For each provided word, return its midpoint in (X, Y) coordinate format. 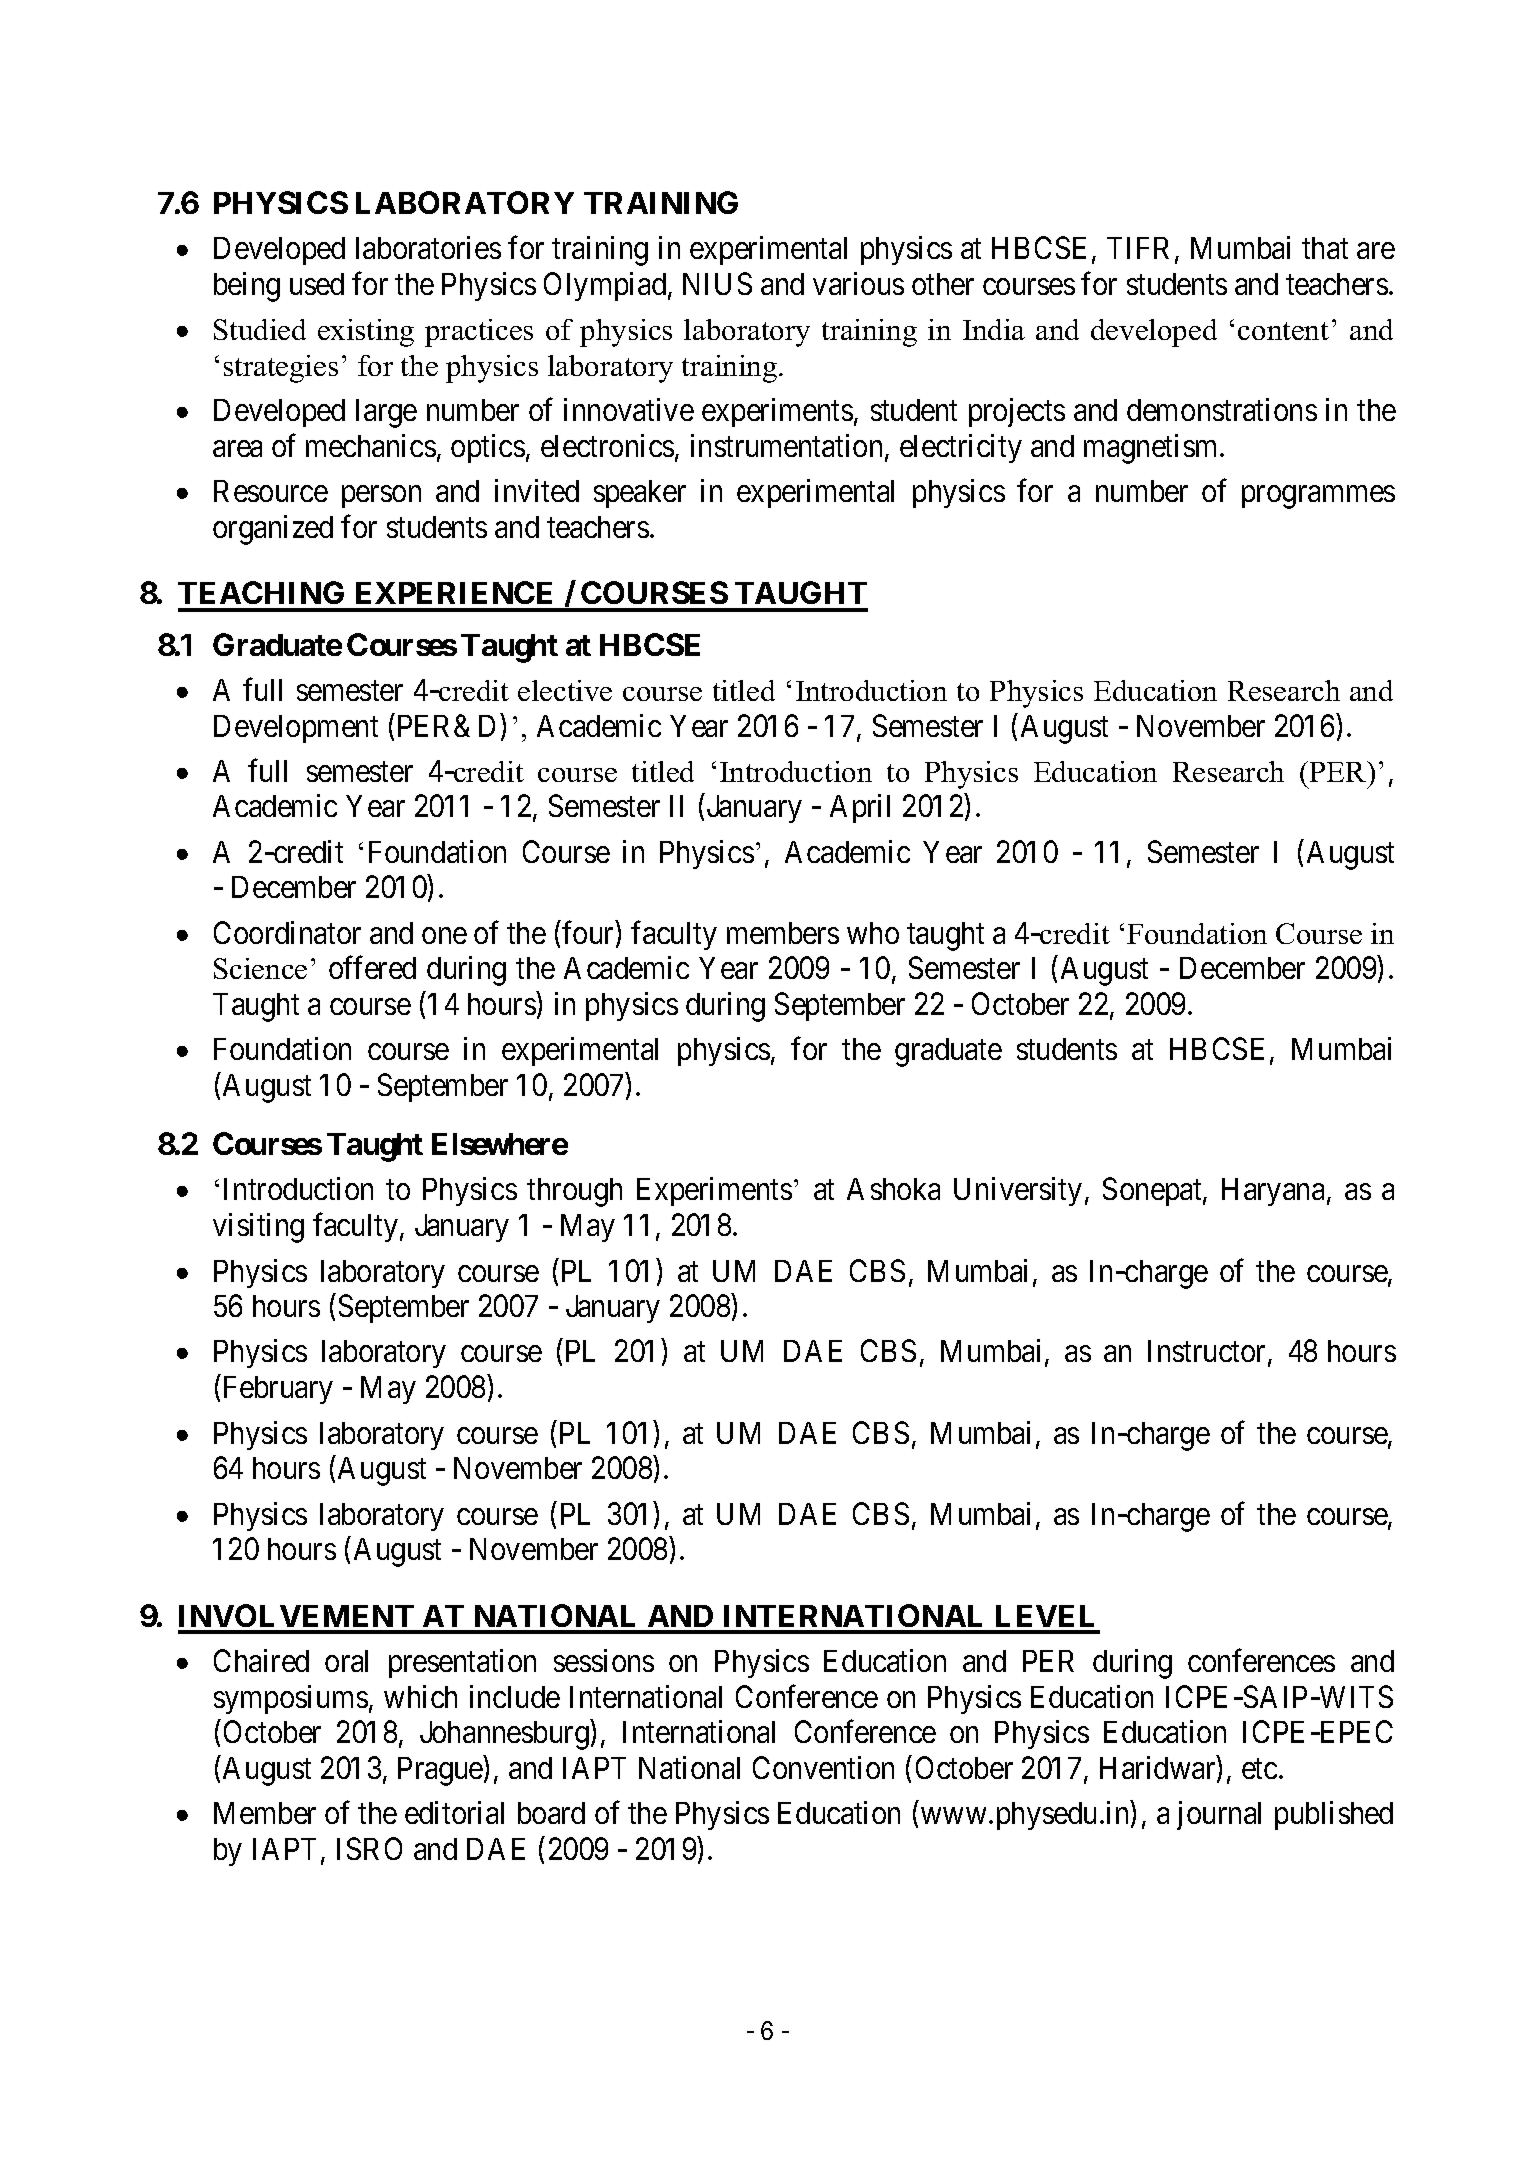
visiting (258, 1228)
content (1283, 331)
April (860, 808)
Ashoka (893, 1189)
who (873, 933)
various (858, 283)
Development (296, 729)
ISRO (369, 1848)
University (1018, 1191)
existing (366, 333)
